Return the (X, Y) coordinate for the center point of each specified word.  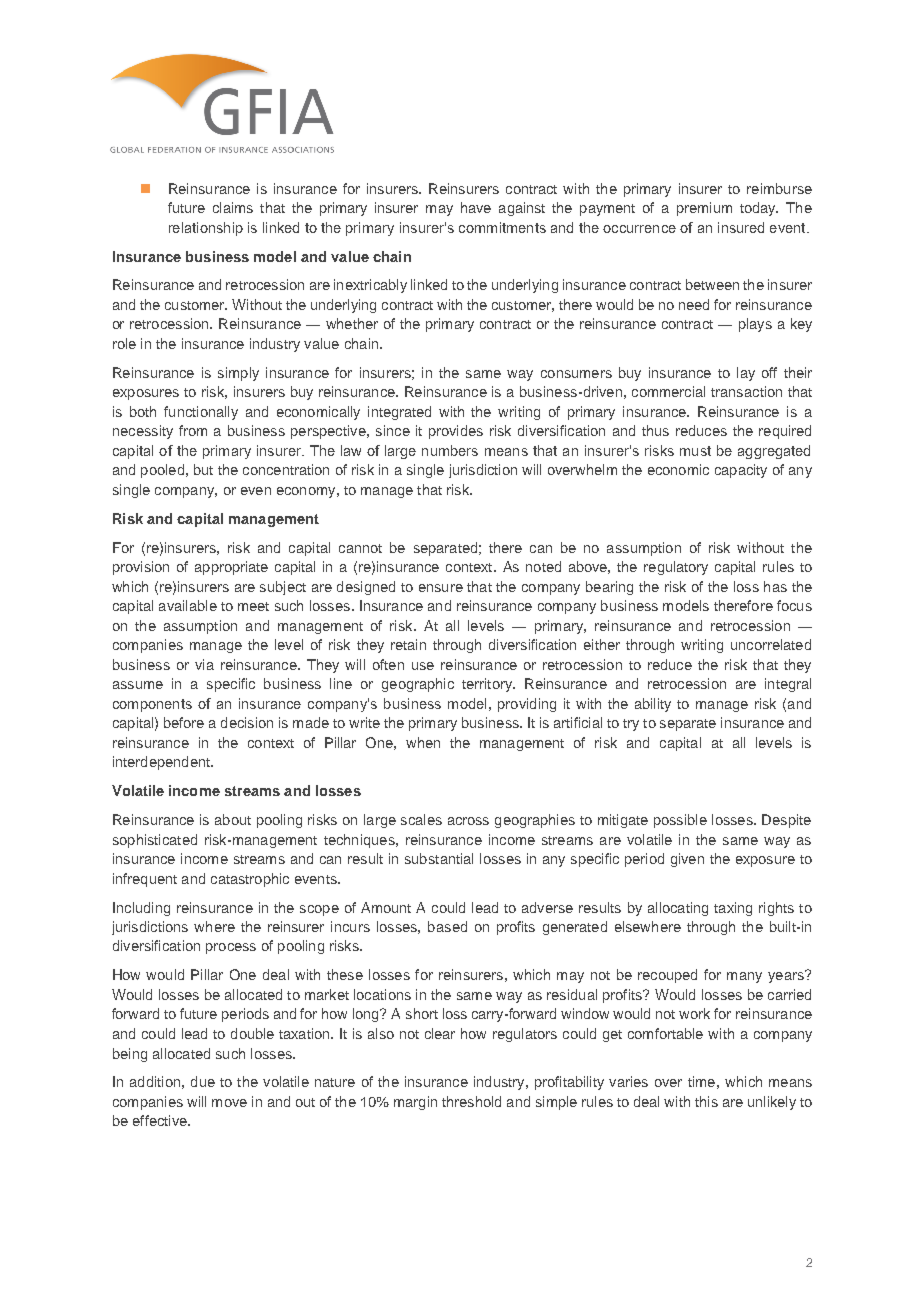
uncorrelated (771, 644)
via (204, 664)
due (203, 1081)
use (423, 666)
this (706, 1101)
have (476, 207)
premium (704, 209)
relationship (206, 229)
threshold (471, 1101)
